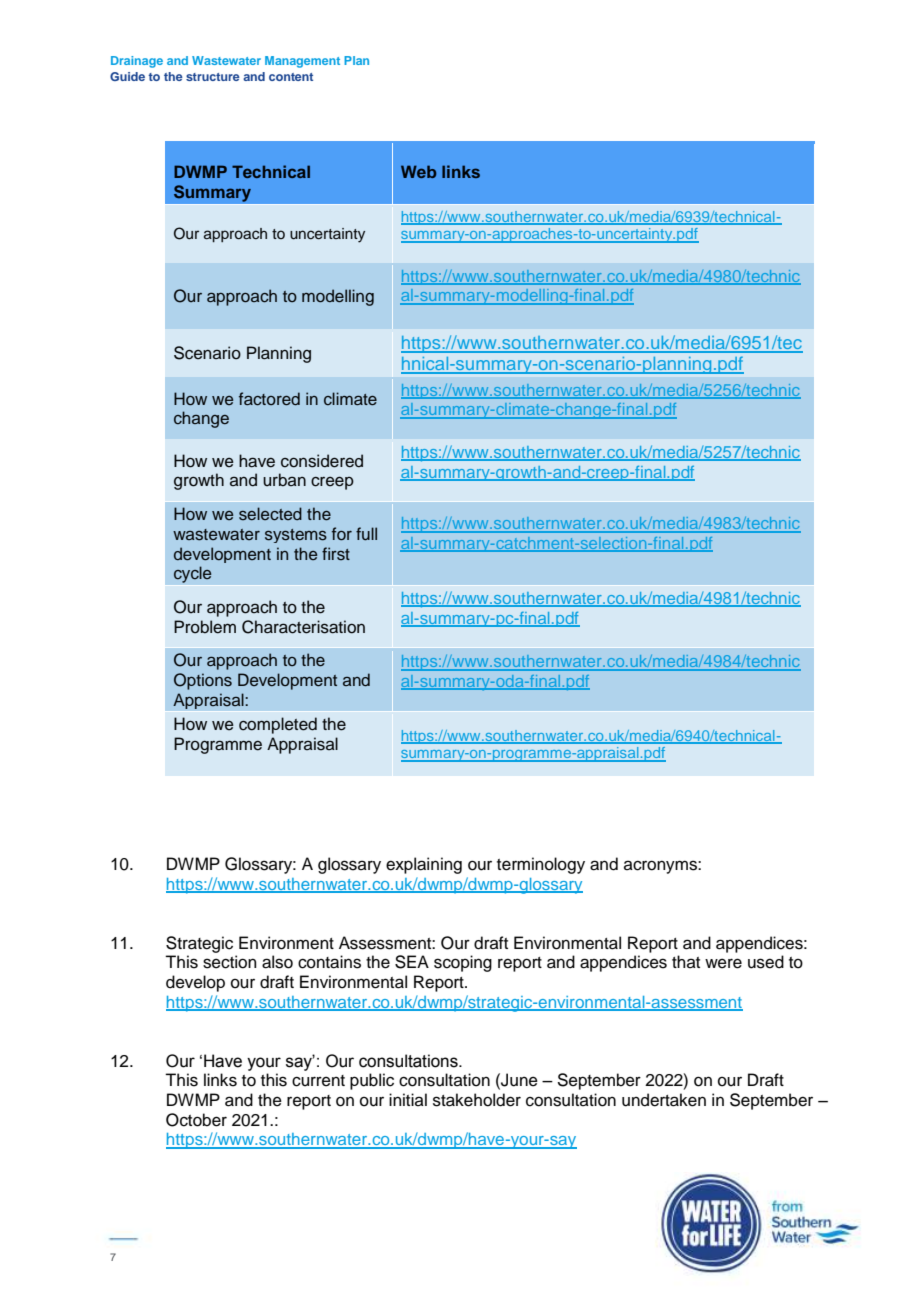 The image size is (924, 1308). What do you see at coordinates (196, 1120) in the image?
I see `October` at bounding box center [196, 1120].
